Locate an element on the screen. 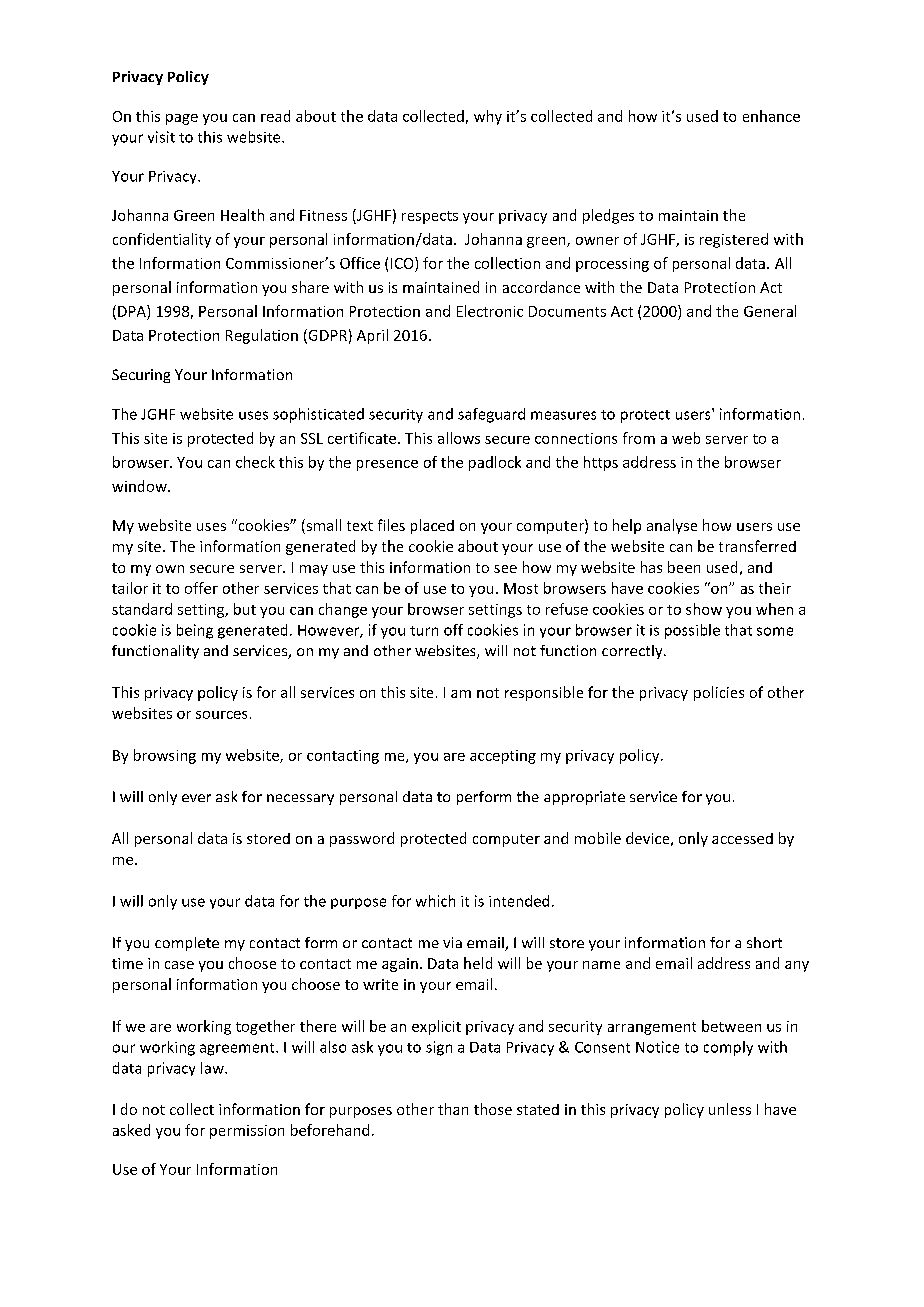 The image size is (924, 1307). from is located at coordinates (639, 438).
